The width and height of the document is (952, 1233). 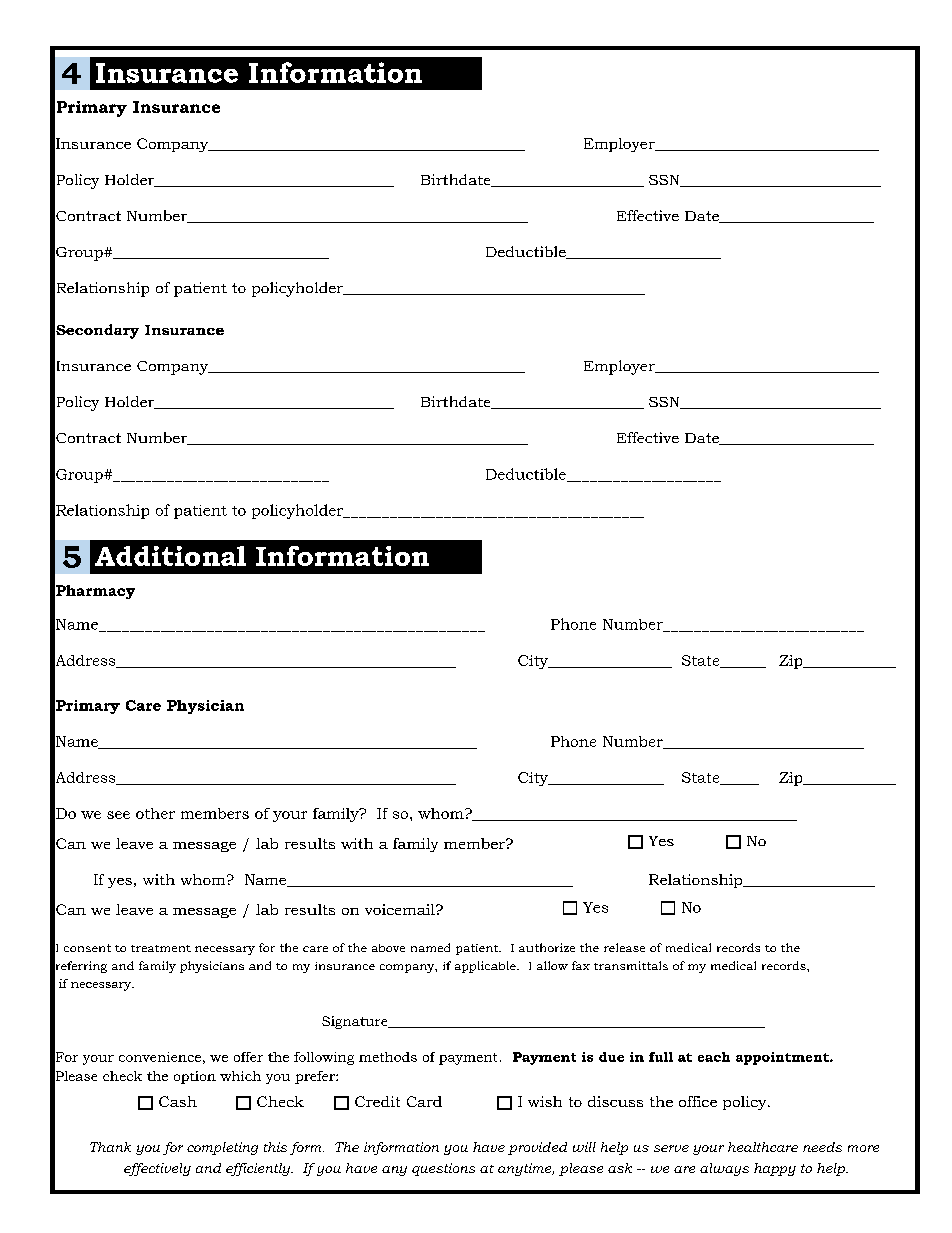 What do you see at coordinates (443, 1169) in the document?
I see `questions` at bounding box center [443, 1169].
